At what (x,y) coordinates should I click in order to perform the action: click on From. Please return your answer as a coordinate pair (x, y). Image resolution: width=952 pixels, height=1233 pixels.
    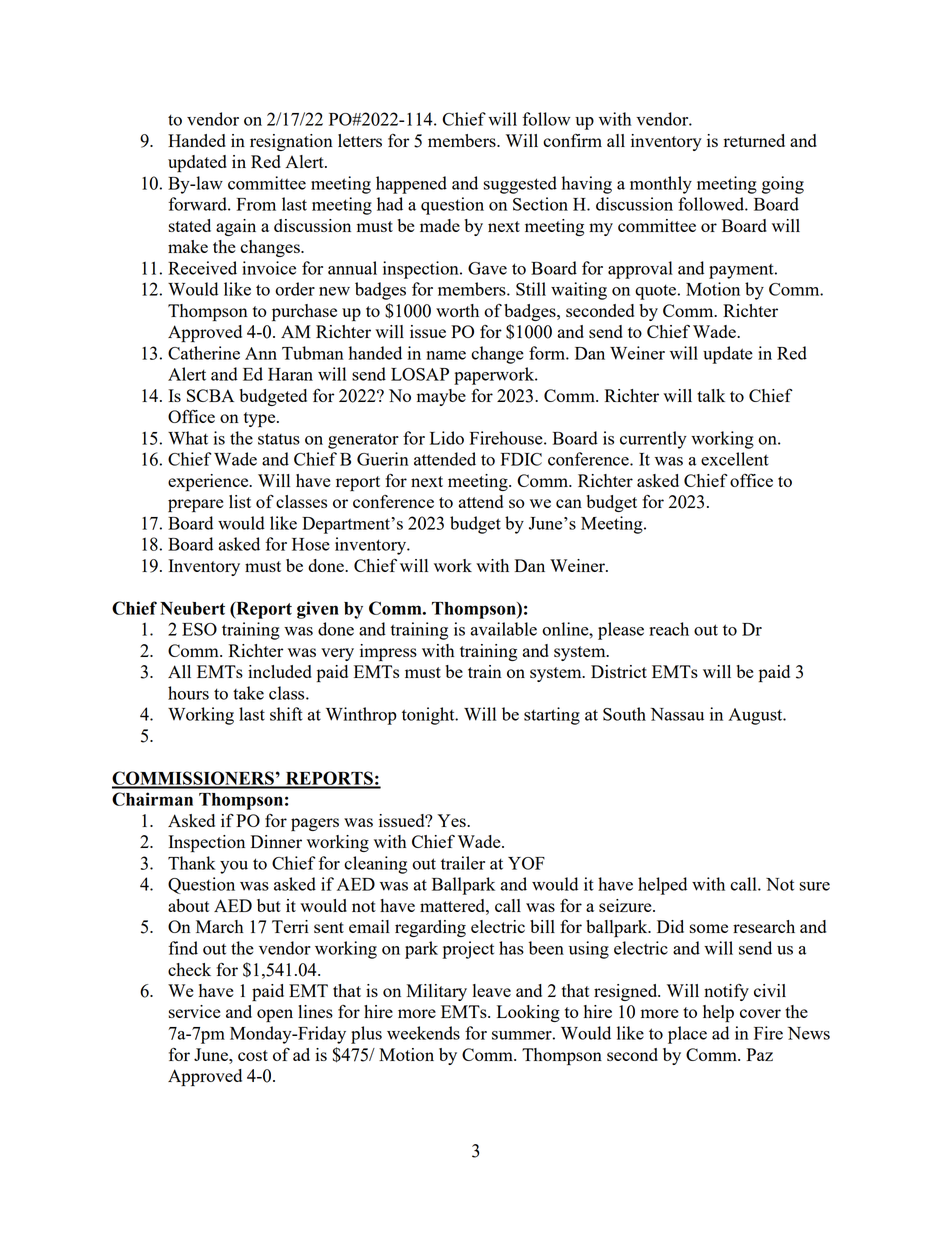
    Looking at the image, I should click on (256, 204).
